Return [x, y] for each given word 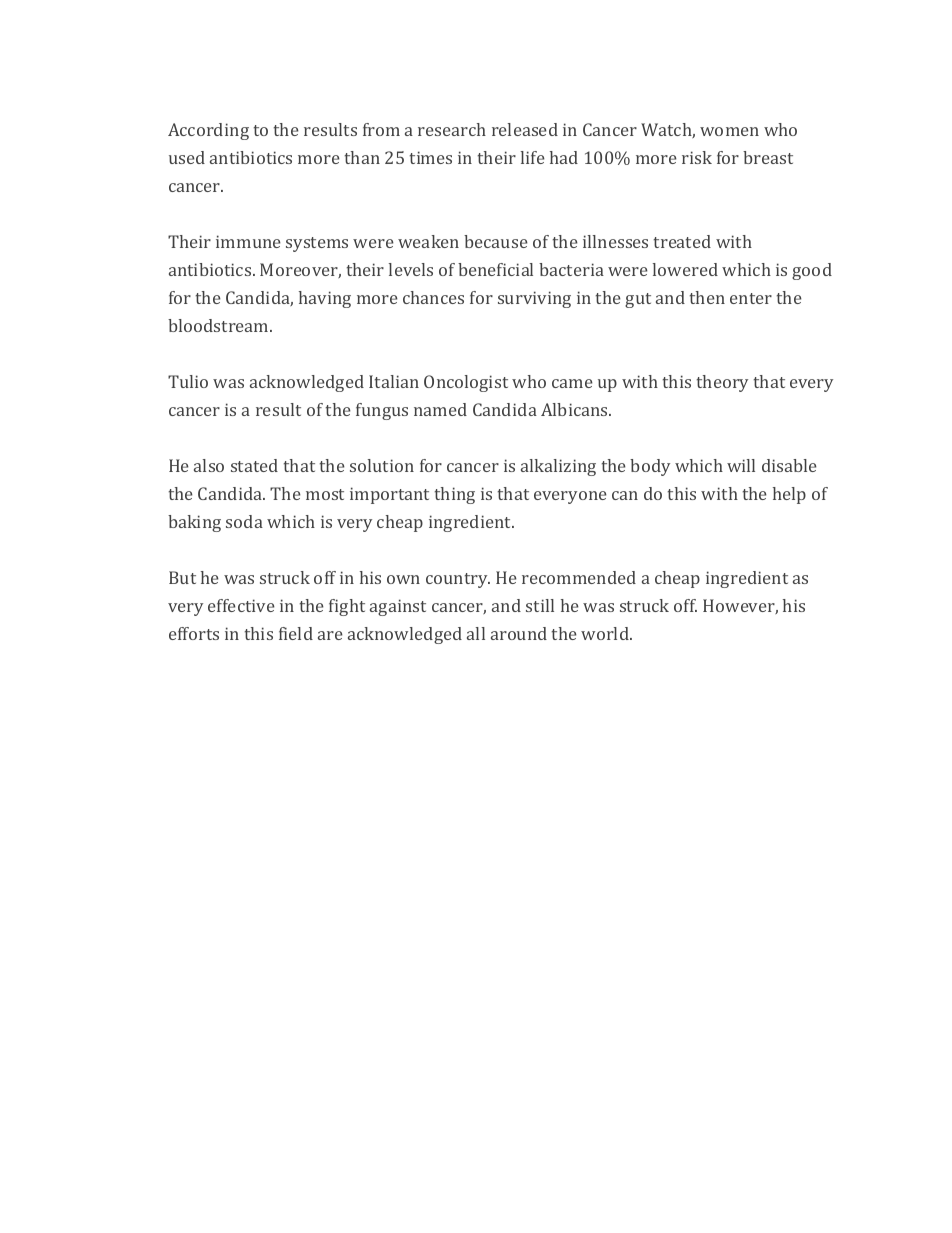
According [208, 131]
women [729, 131]
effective [241, 605]
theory [722, 383]
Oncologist [466, 383]
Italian [394, 381]
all [476, 633]
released [525, 129]
